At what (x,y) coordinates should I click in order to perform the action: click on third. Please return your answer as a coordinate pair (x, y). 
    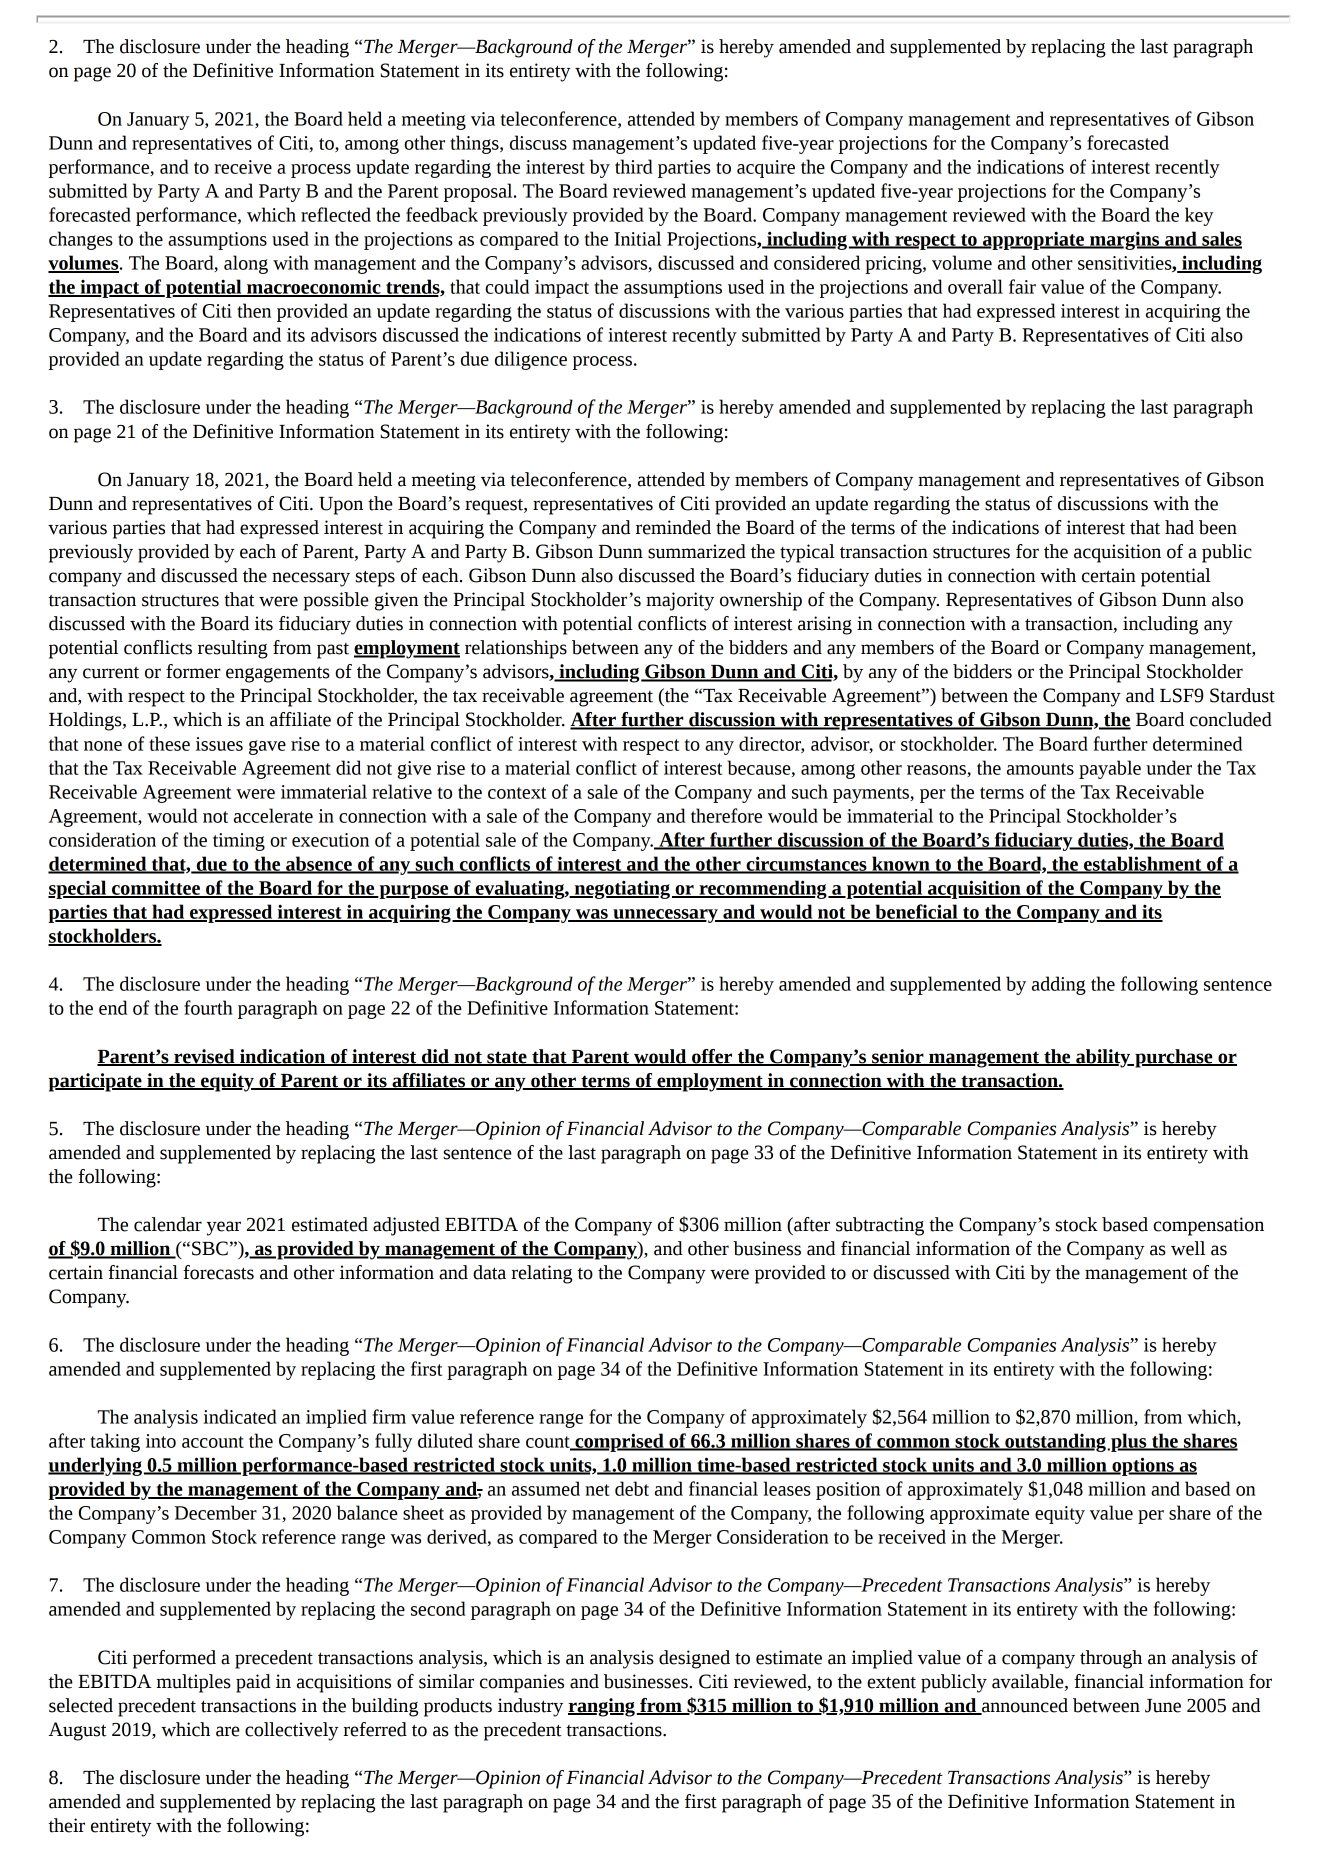
    Looking at the image, I should click on (634, 166).
